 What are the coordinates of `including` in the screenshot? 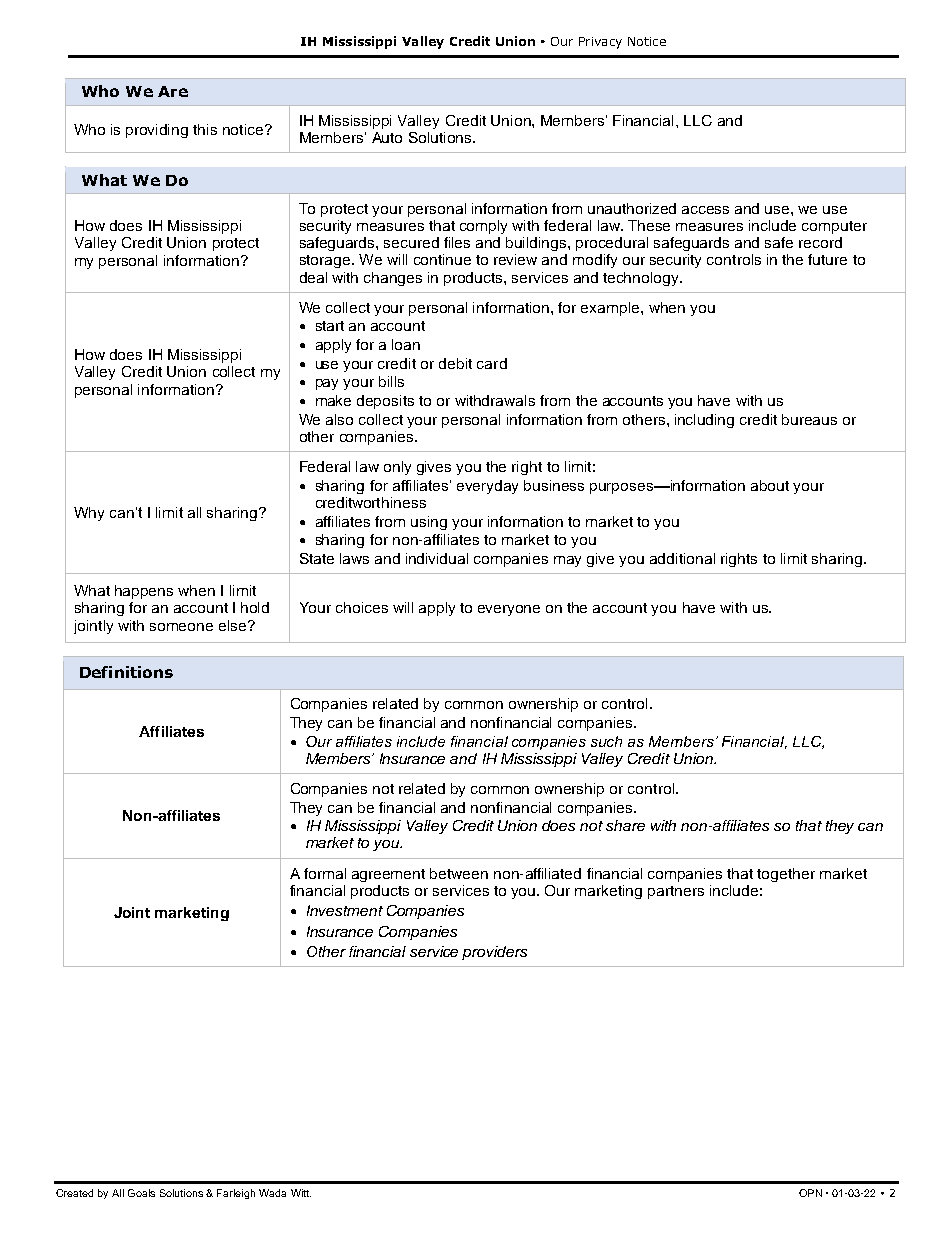 It's located at (704, 421).
